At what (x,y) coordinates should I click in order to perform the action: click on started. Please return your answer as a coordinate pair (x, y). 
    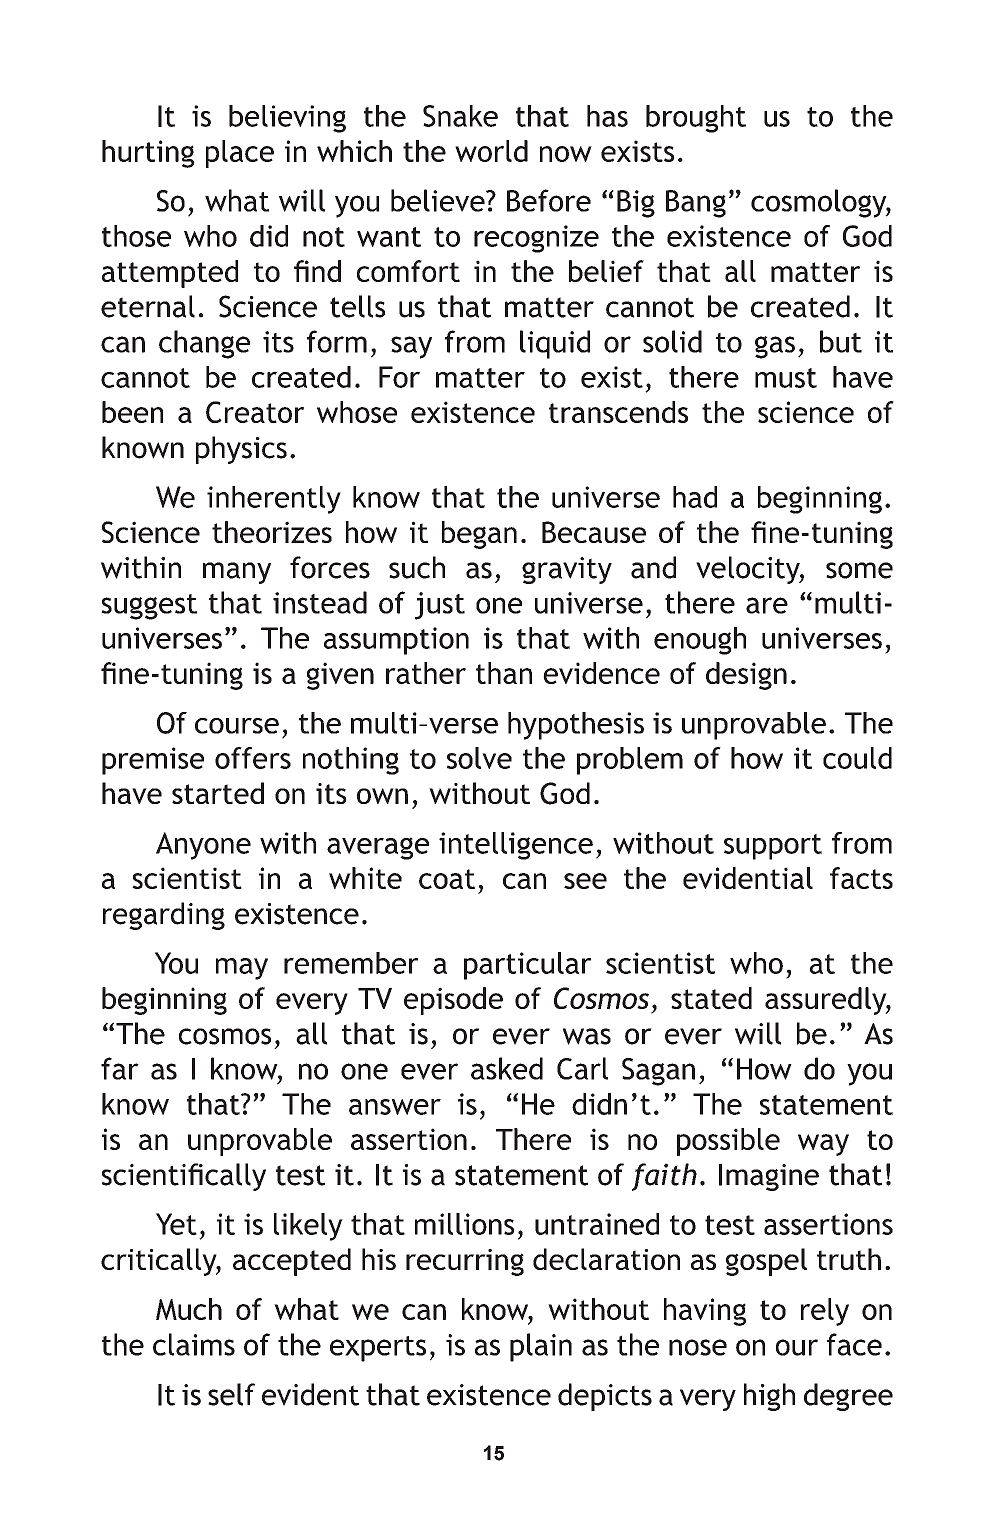
    Looking at the image, I should click on (218, 793).
